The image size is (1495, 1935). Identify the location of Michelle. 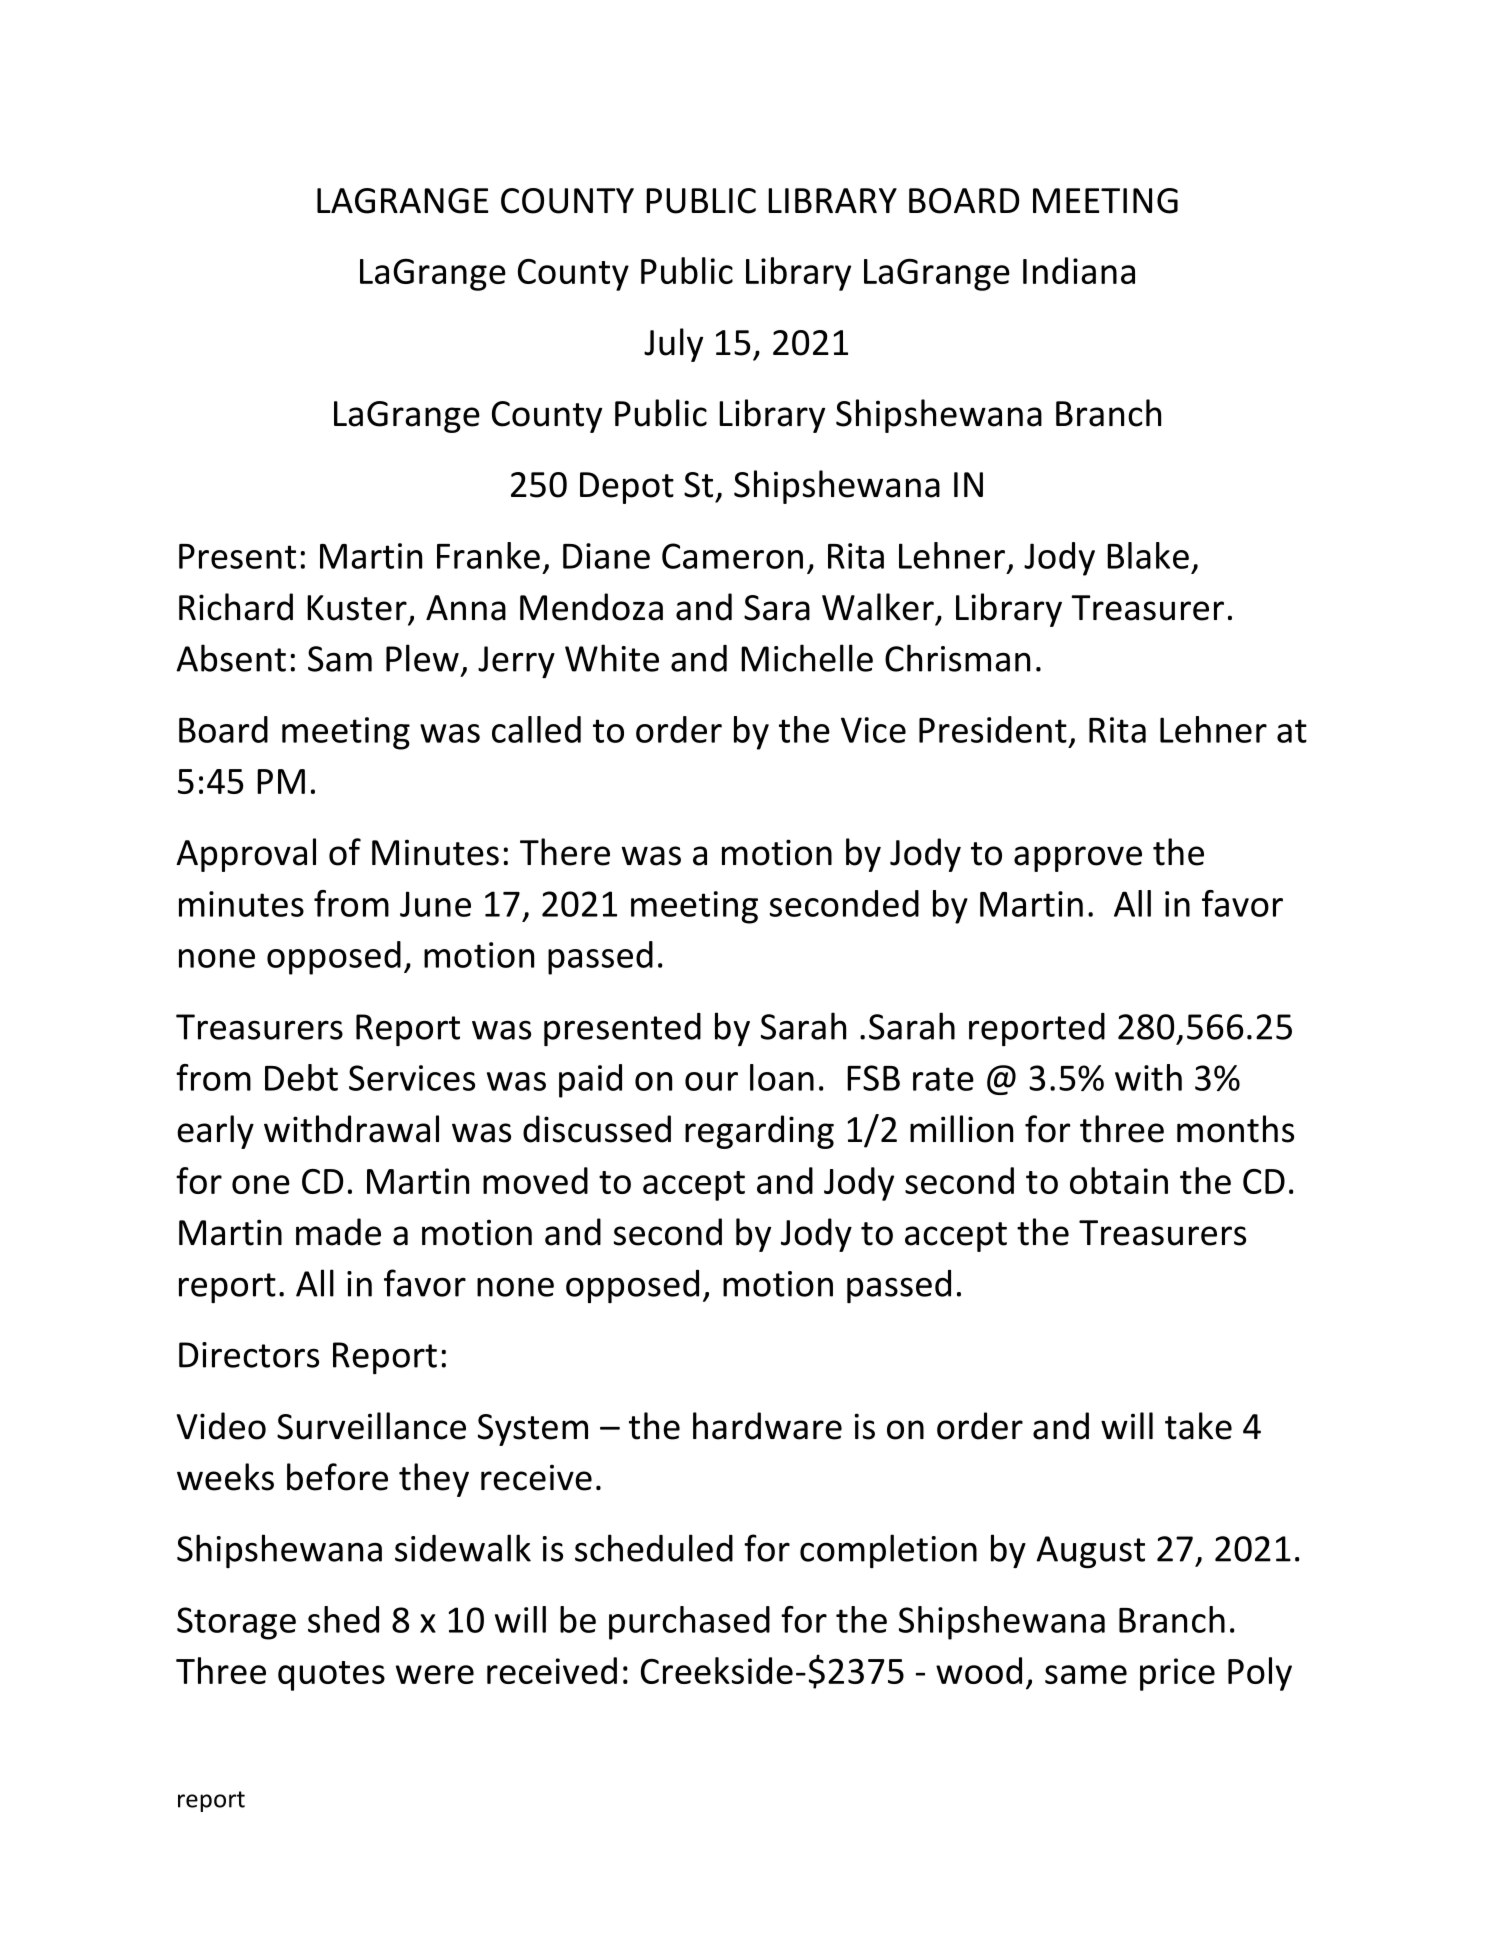
(807, 658).
